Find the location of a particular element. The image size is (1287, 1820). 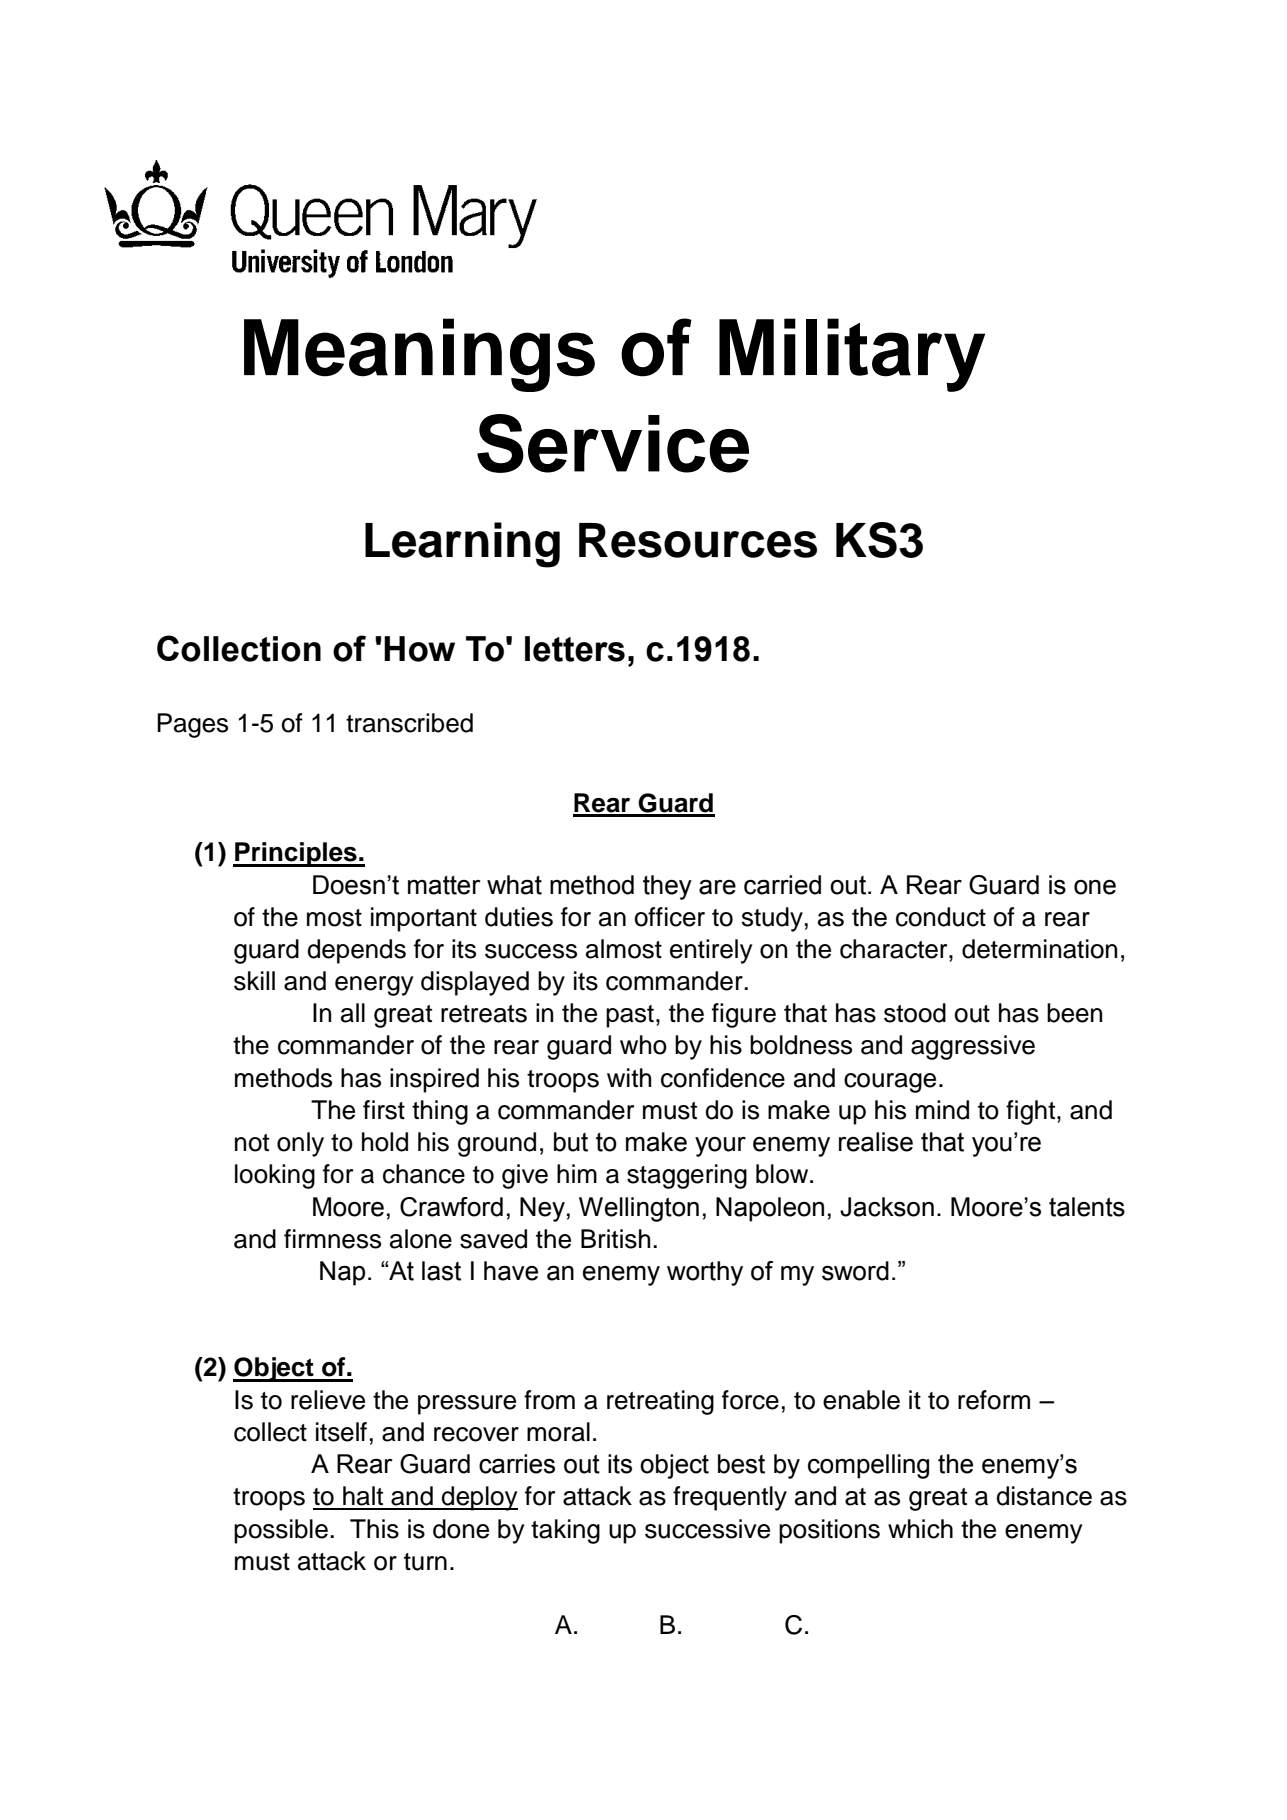

skill is located at coordinates (254, 981).
